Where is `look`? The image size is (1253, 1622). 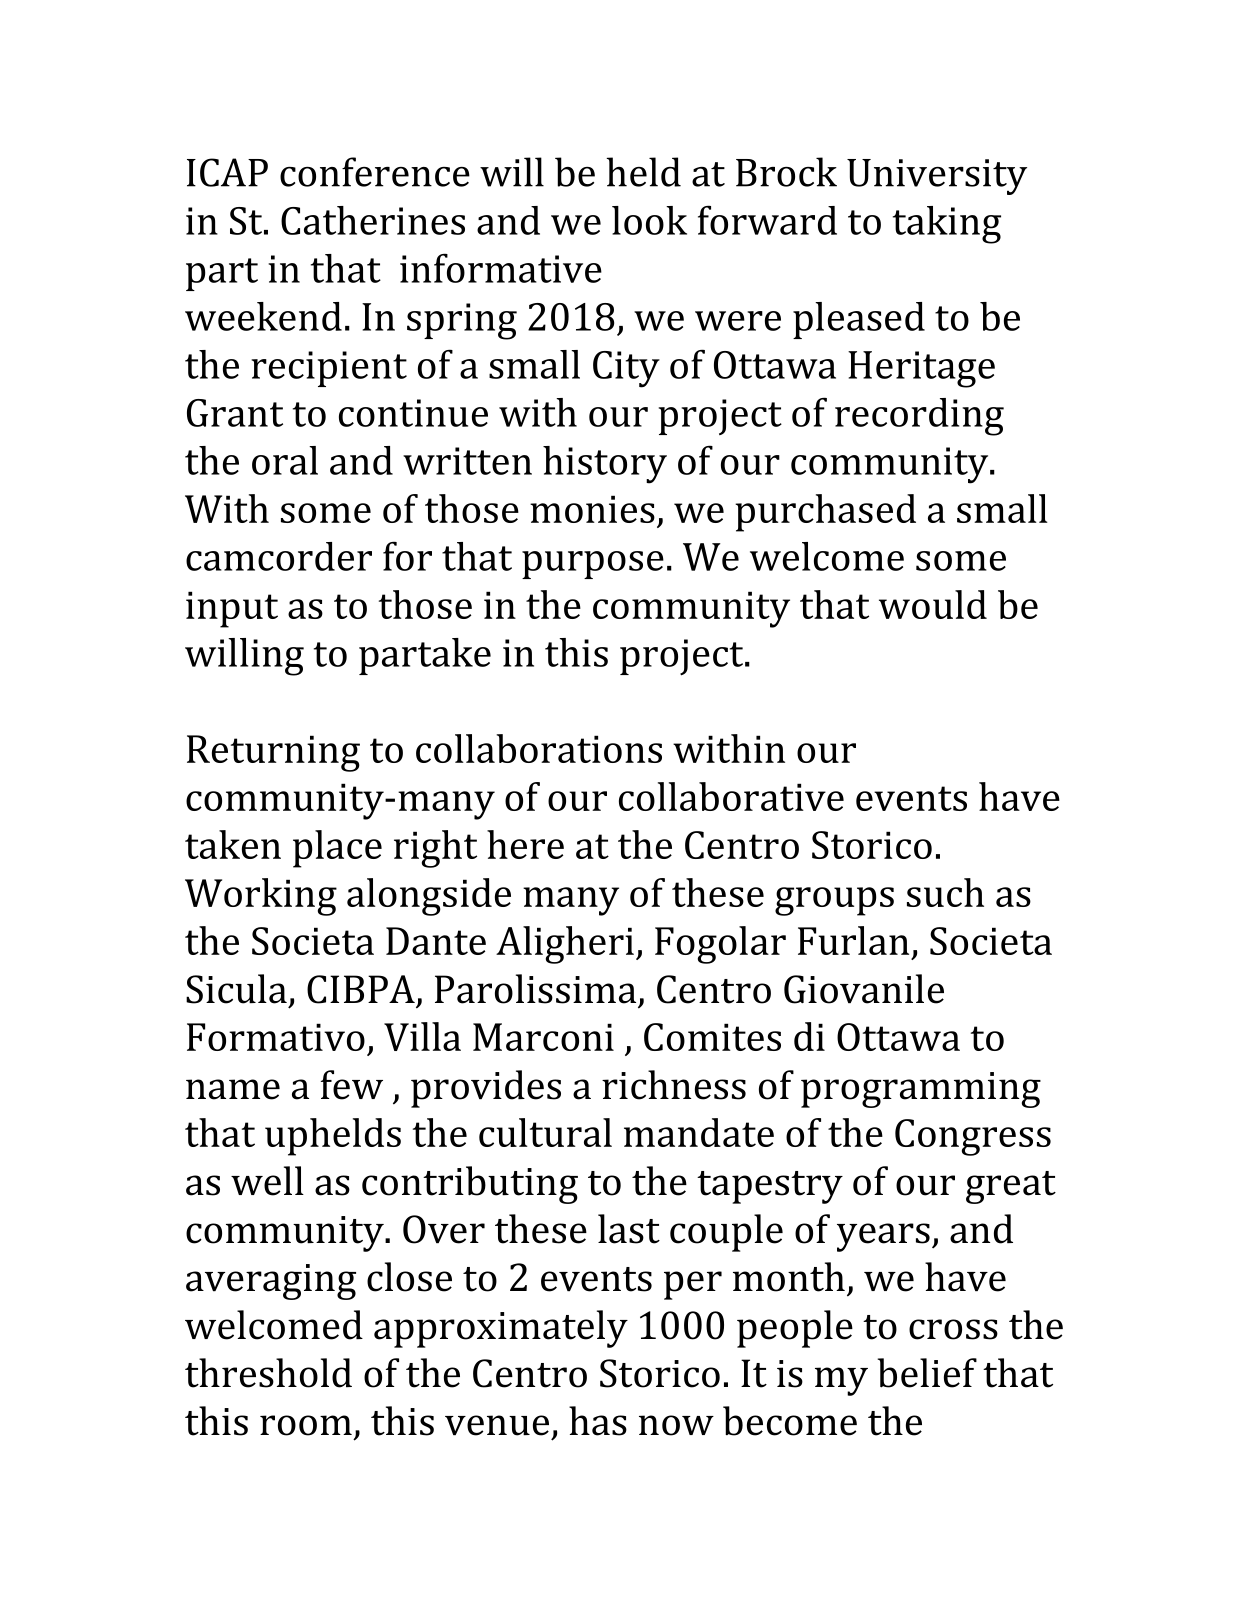
look is located at coordinates (649, 220).
